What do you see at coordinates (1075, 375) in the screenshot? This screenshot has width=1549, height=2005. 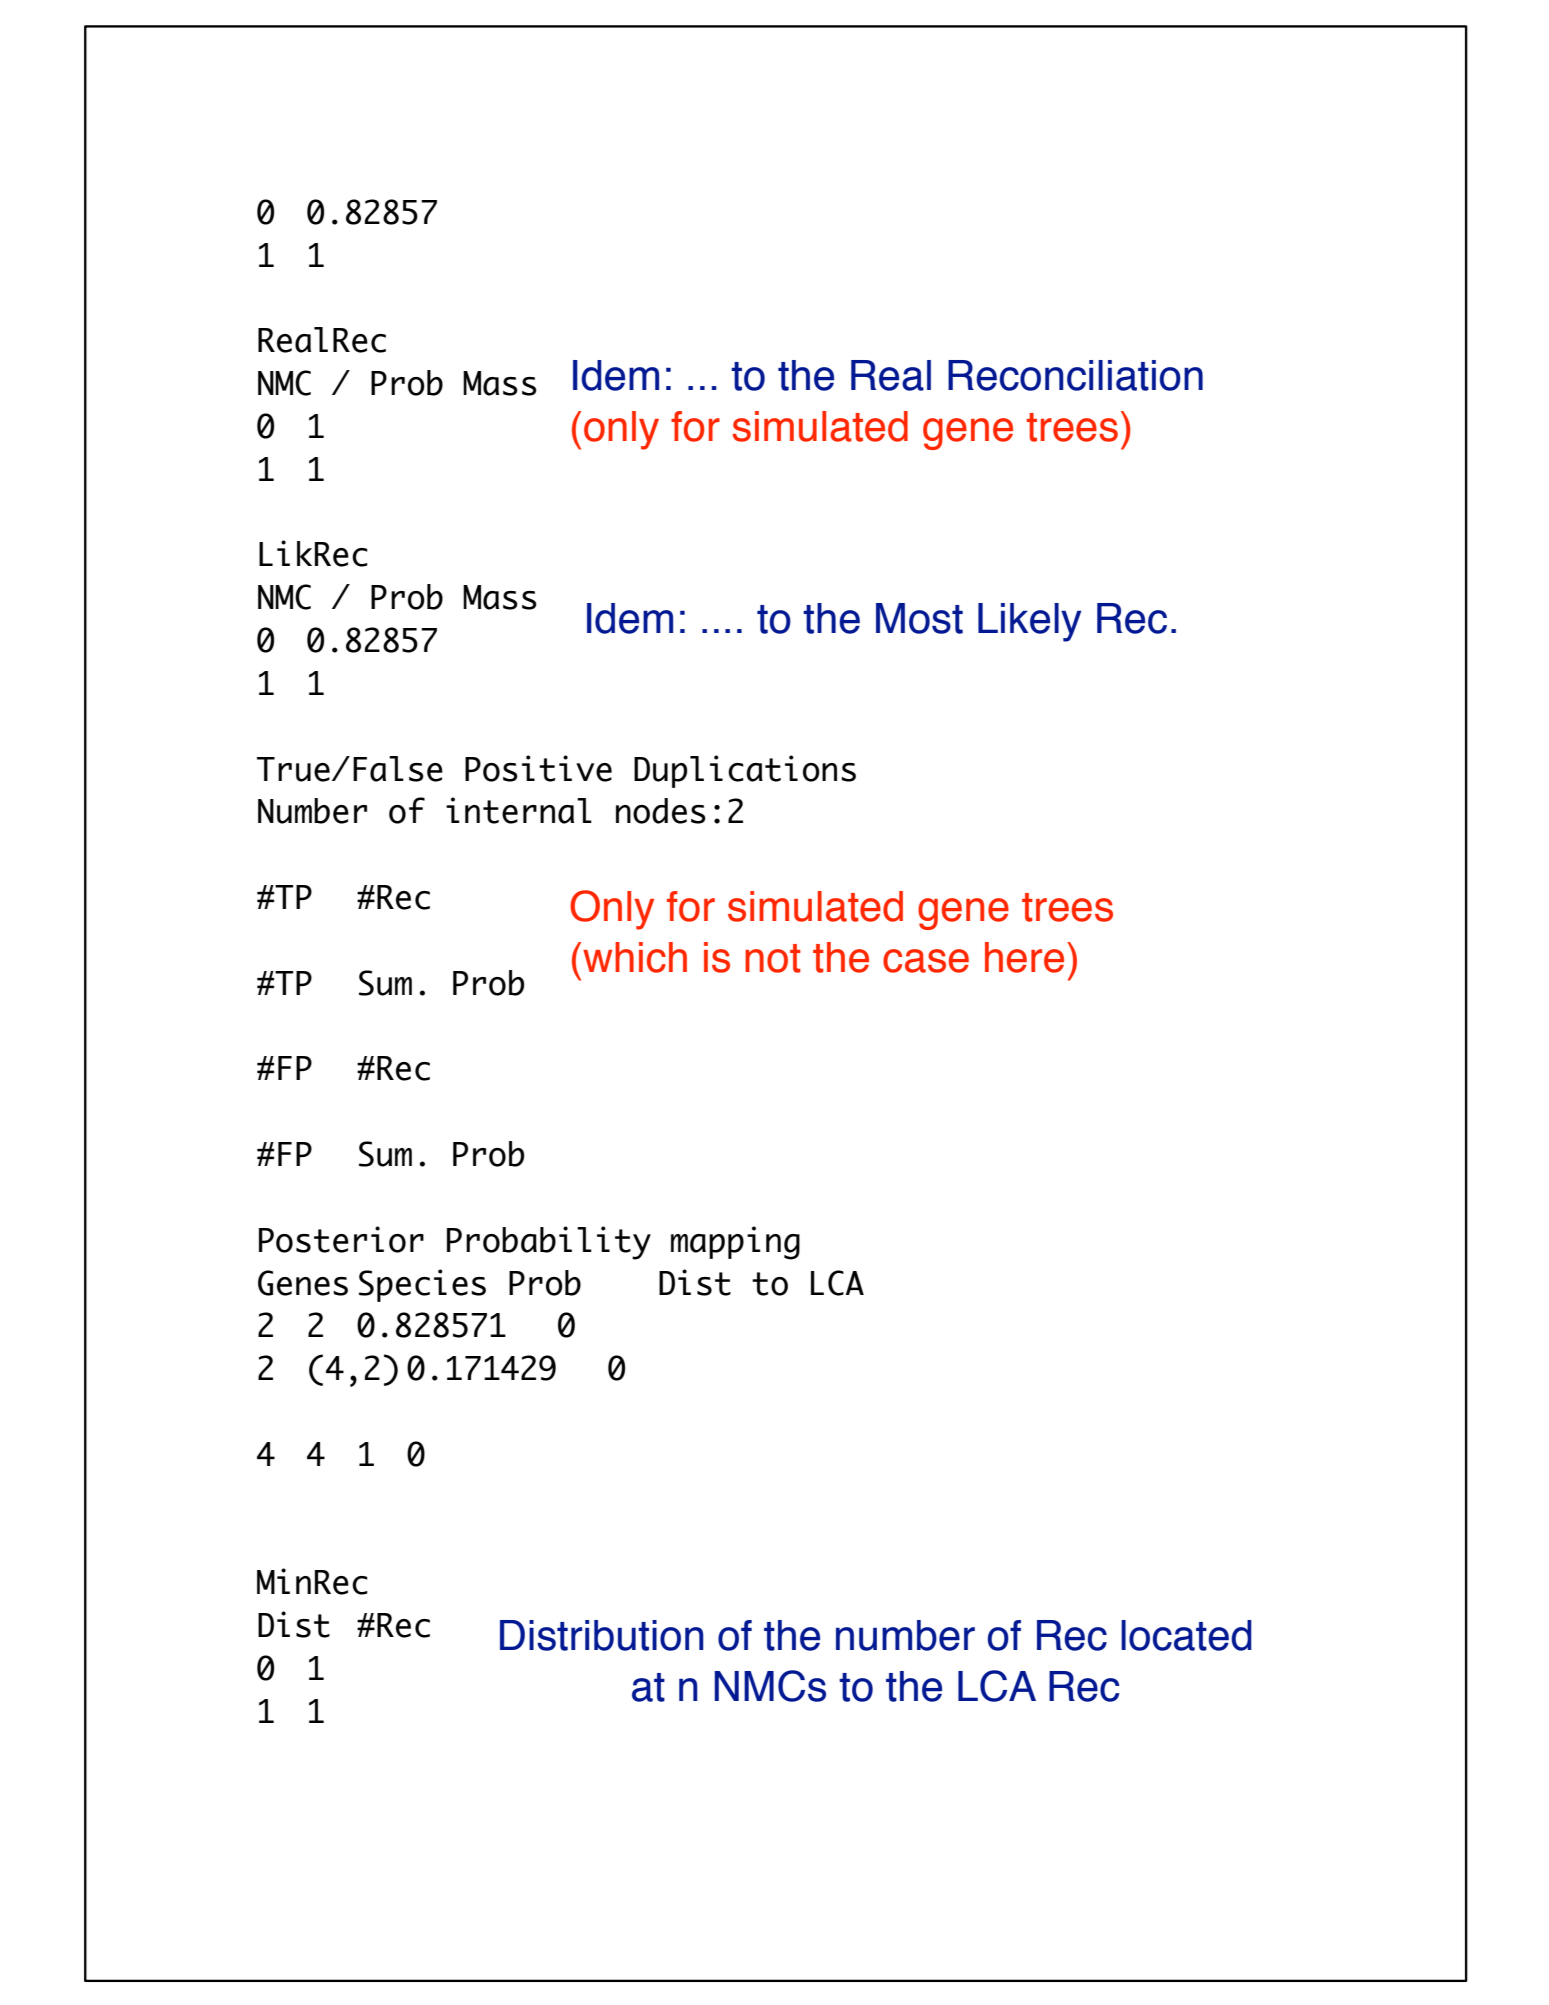 I see `Reconciliation` at bounding box center [1075, 375].
